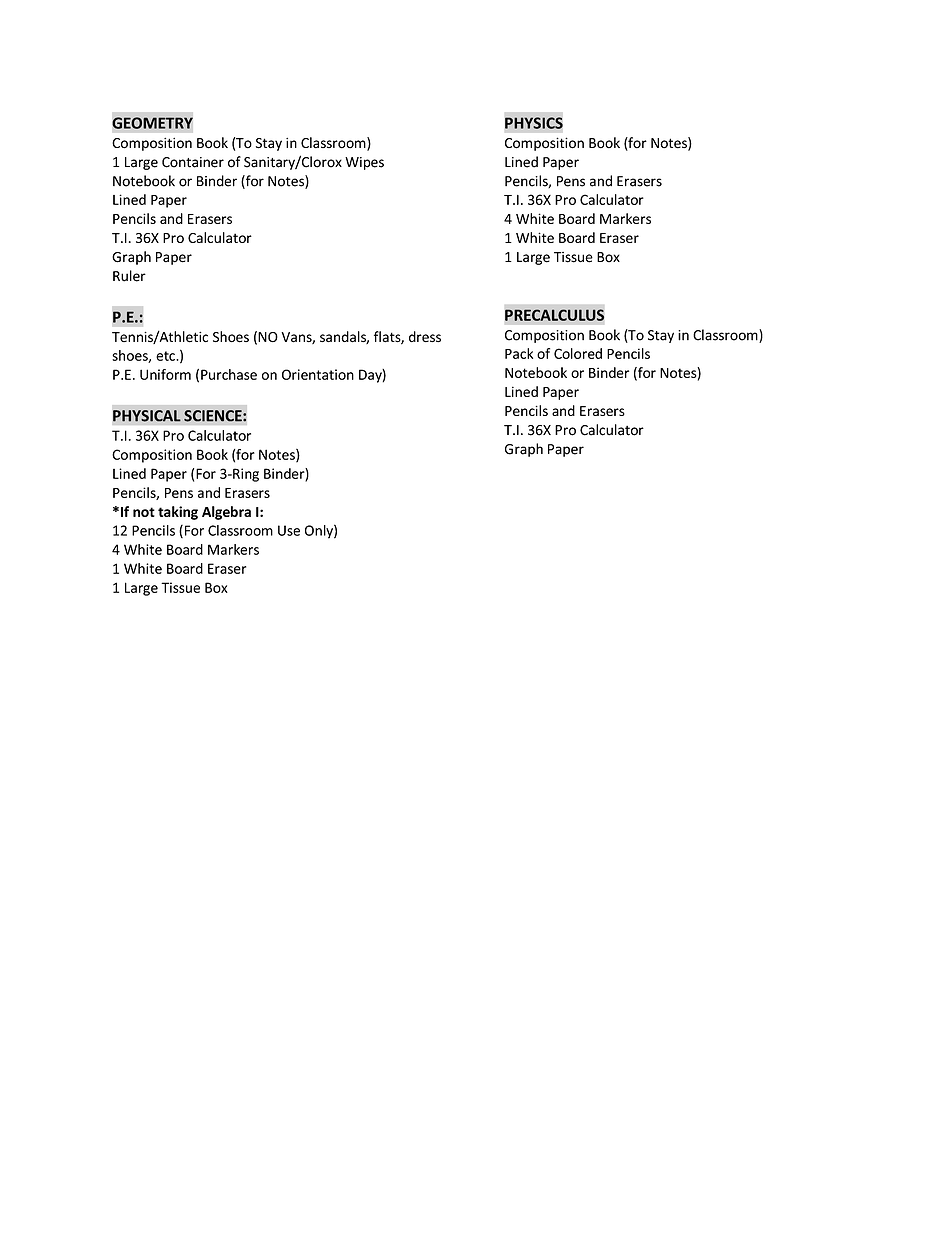  Describe the element at coordinates (554, 315) in the screenshot. I see `PRECALCULUS` at that location.
